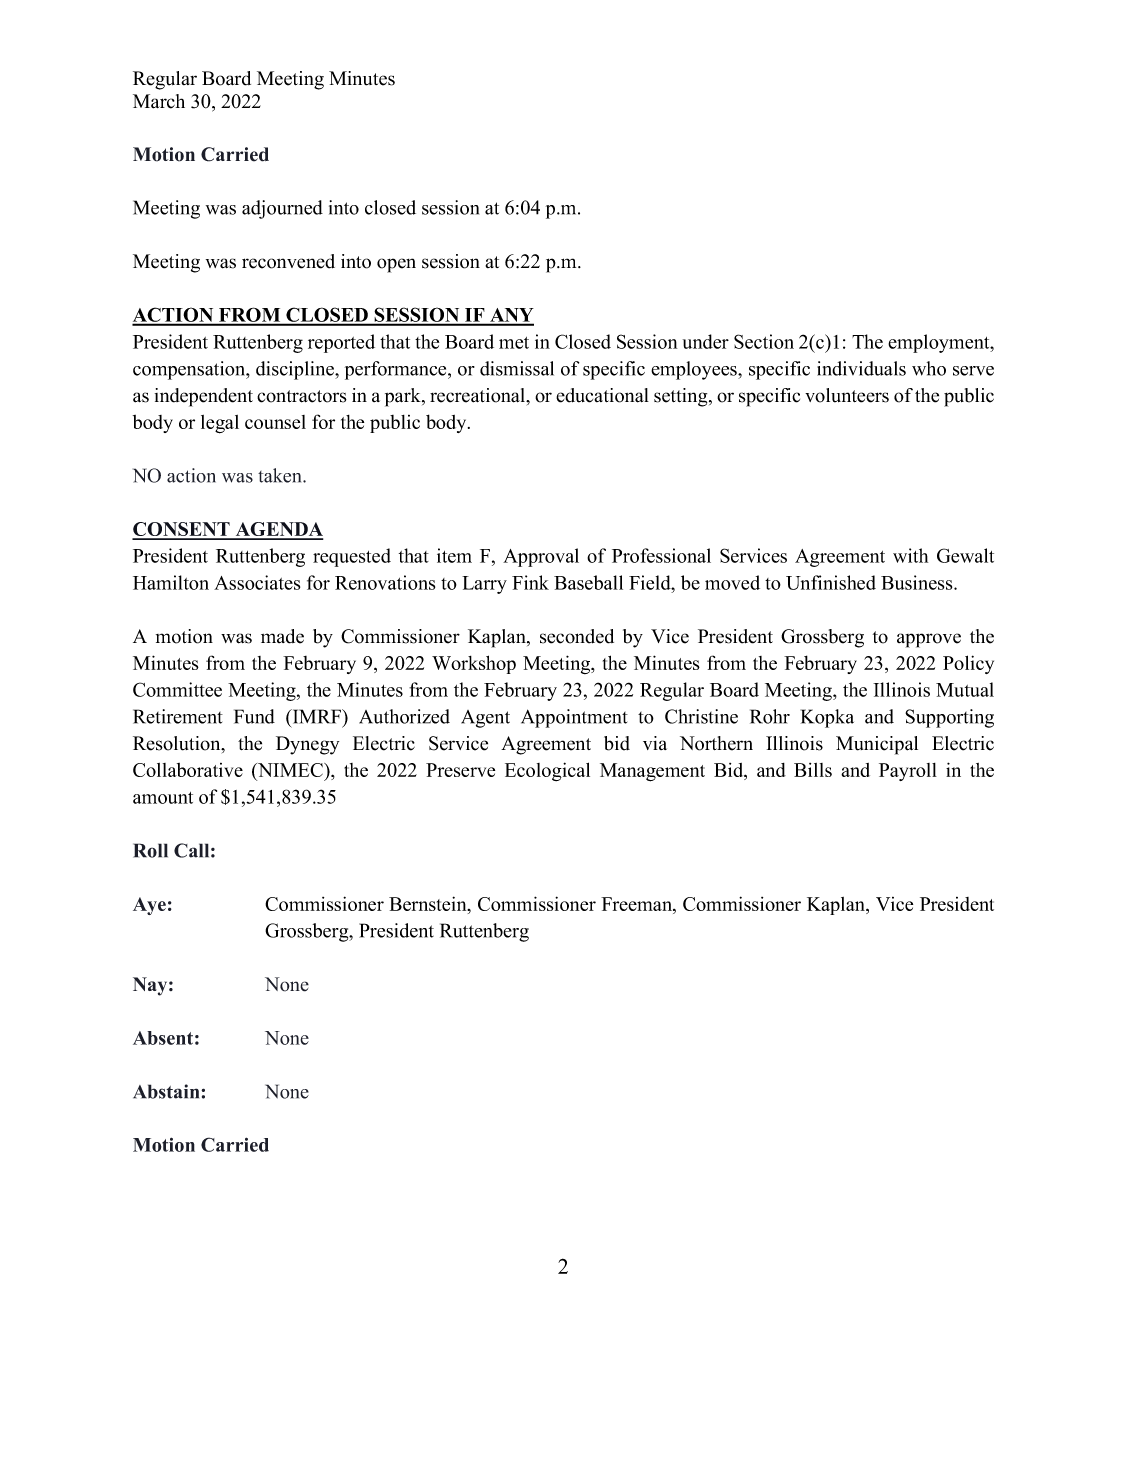 The image size is (1127, 1458). I want to click on Section, so click(764, 341).
